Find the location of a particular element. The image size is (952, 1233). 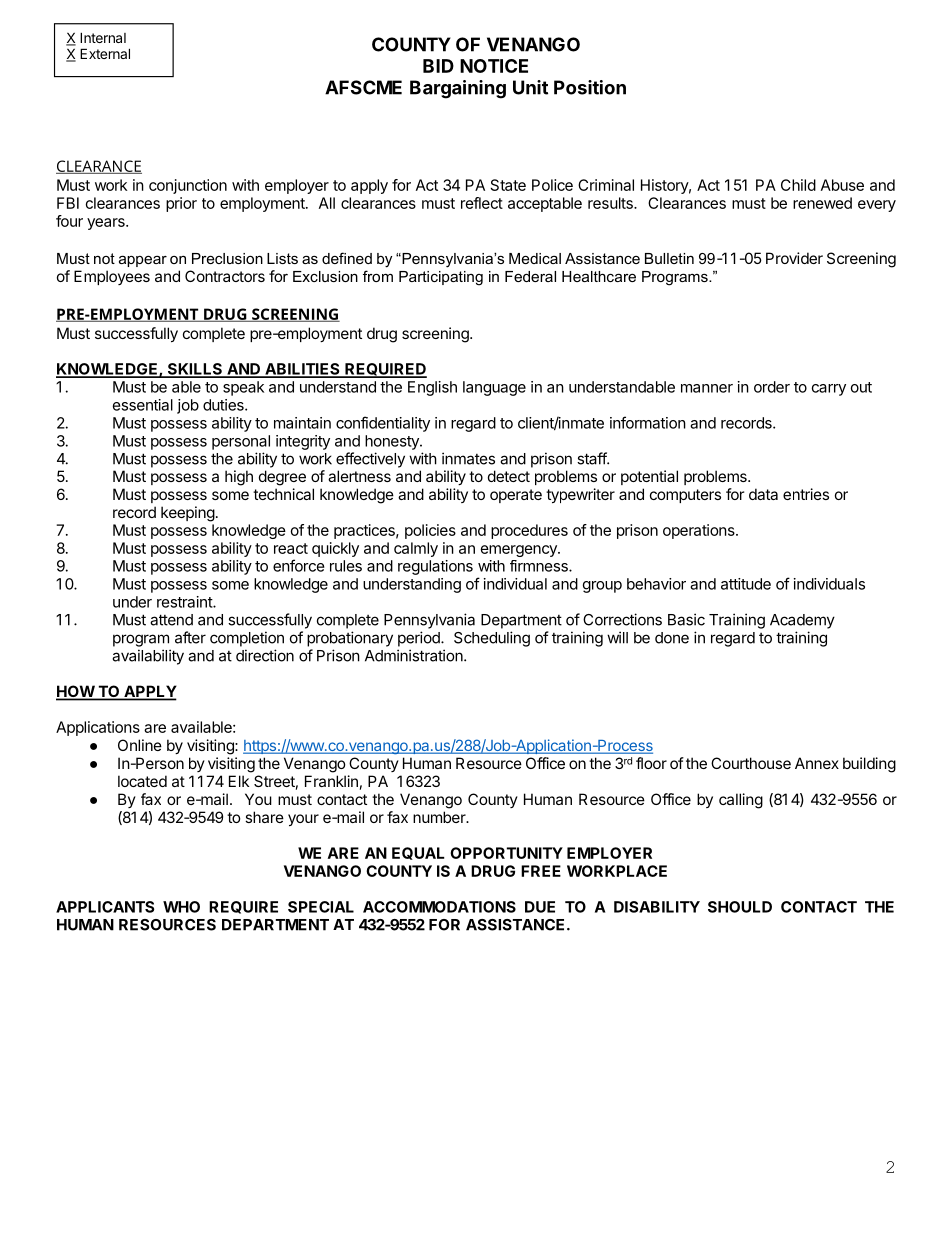

data is located at coordinates (763, 494).
